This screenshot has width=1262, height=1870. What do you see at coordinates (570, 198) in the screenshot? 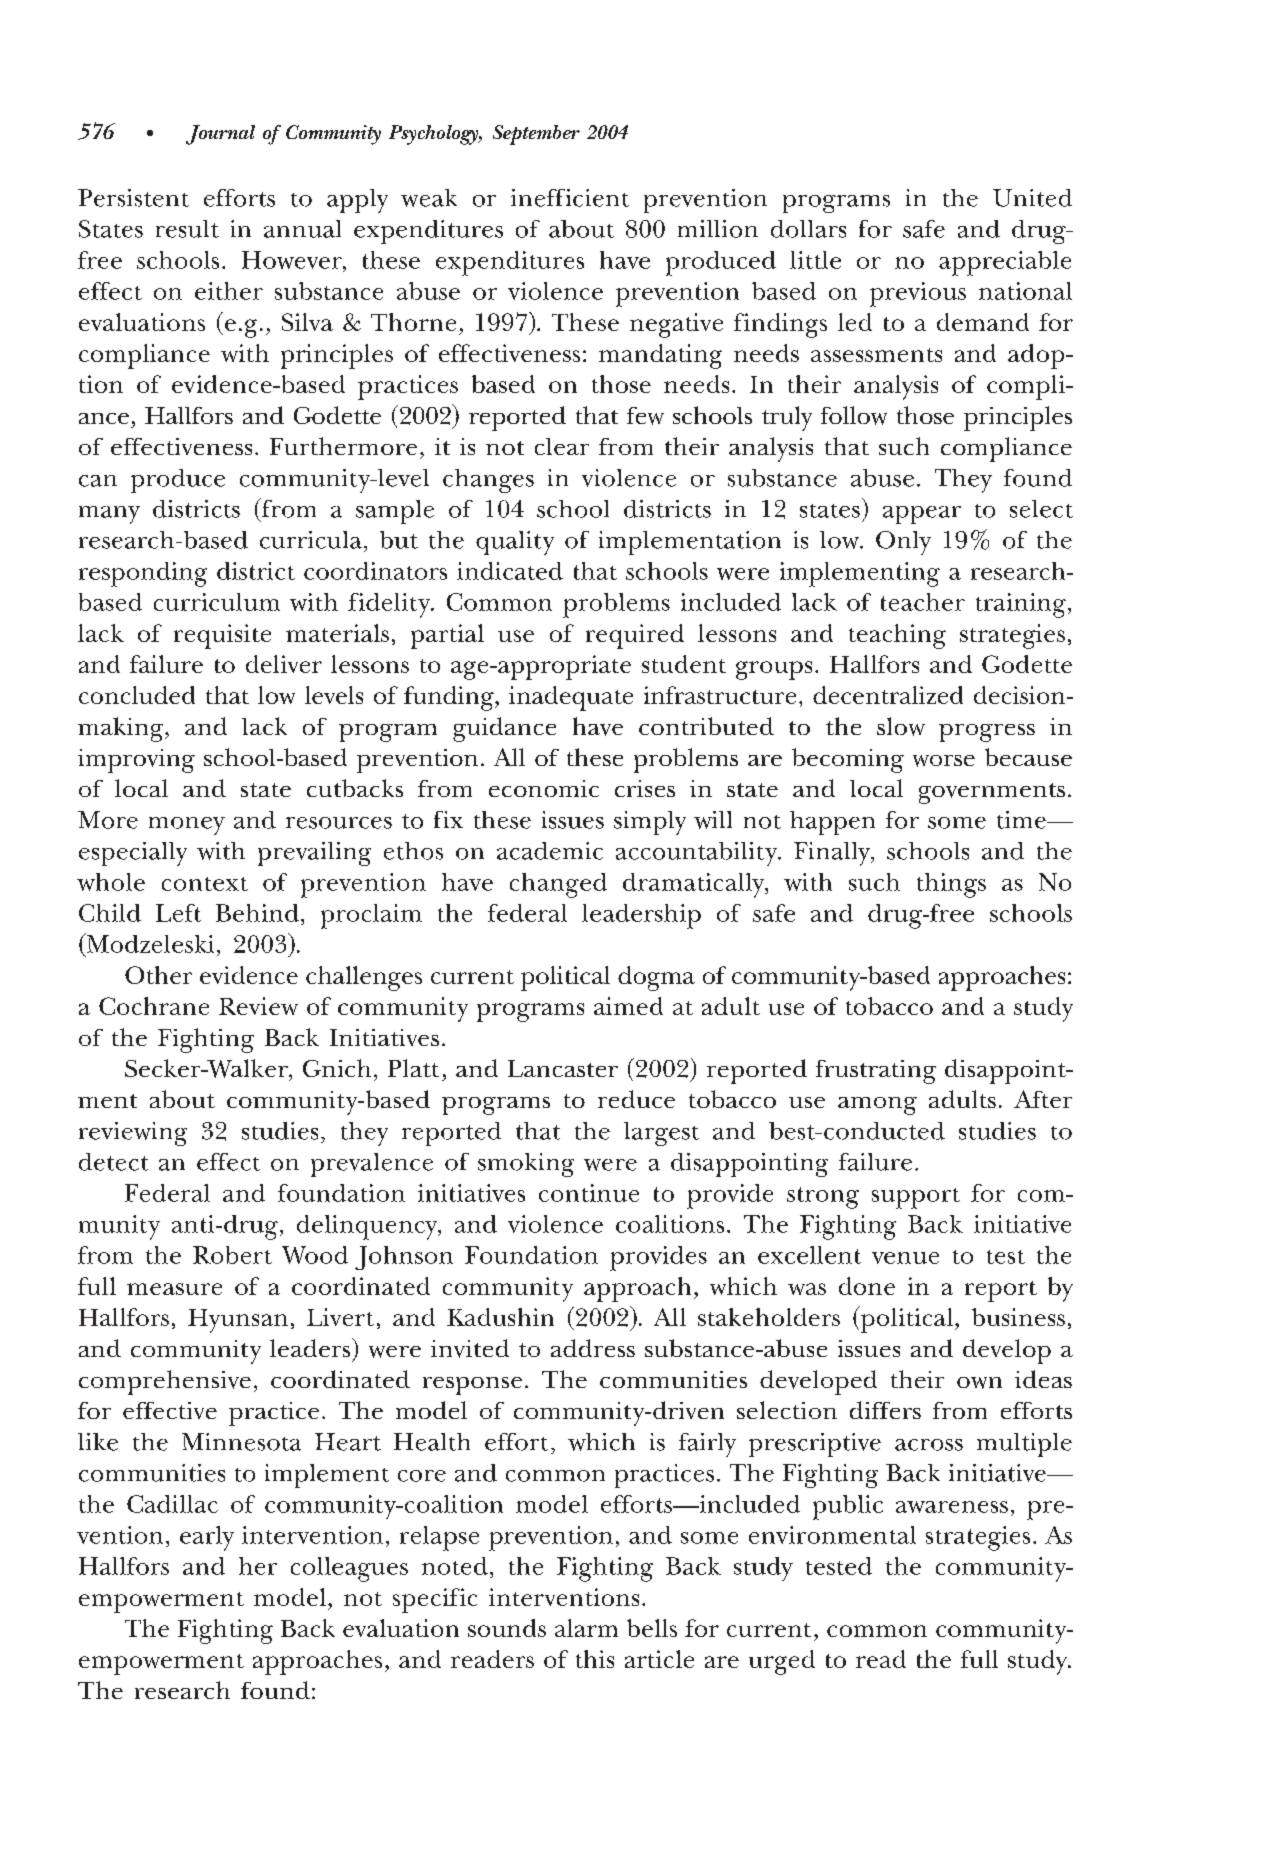
I see `inefficient` at bounding box center [570, 198].
